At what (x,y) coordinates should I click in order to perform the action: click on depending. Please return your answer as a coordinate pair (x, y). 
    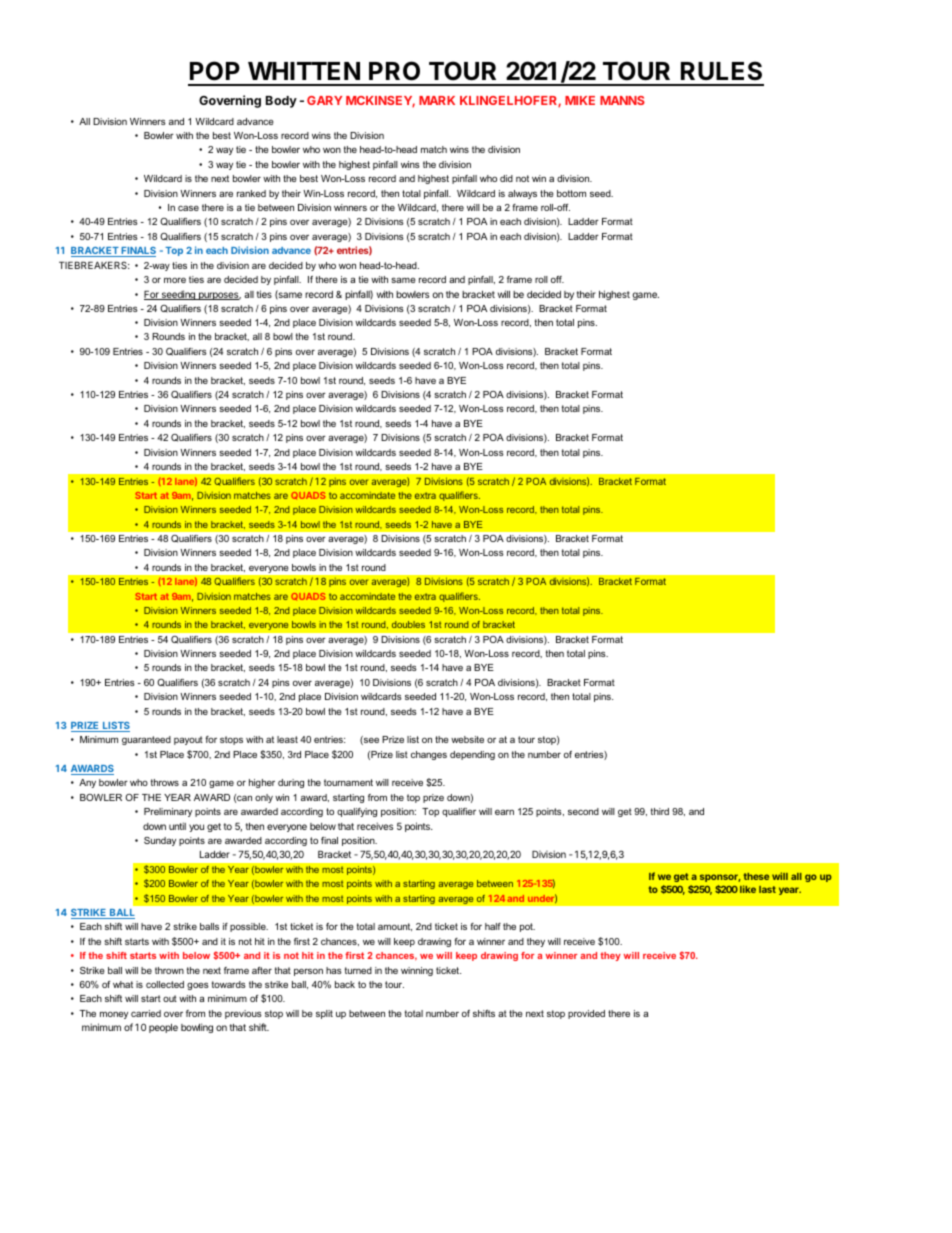
    Looking at the image, I should click on (472, 755).
